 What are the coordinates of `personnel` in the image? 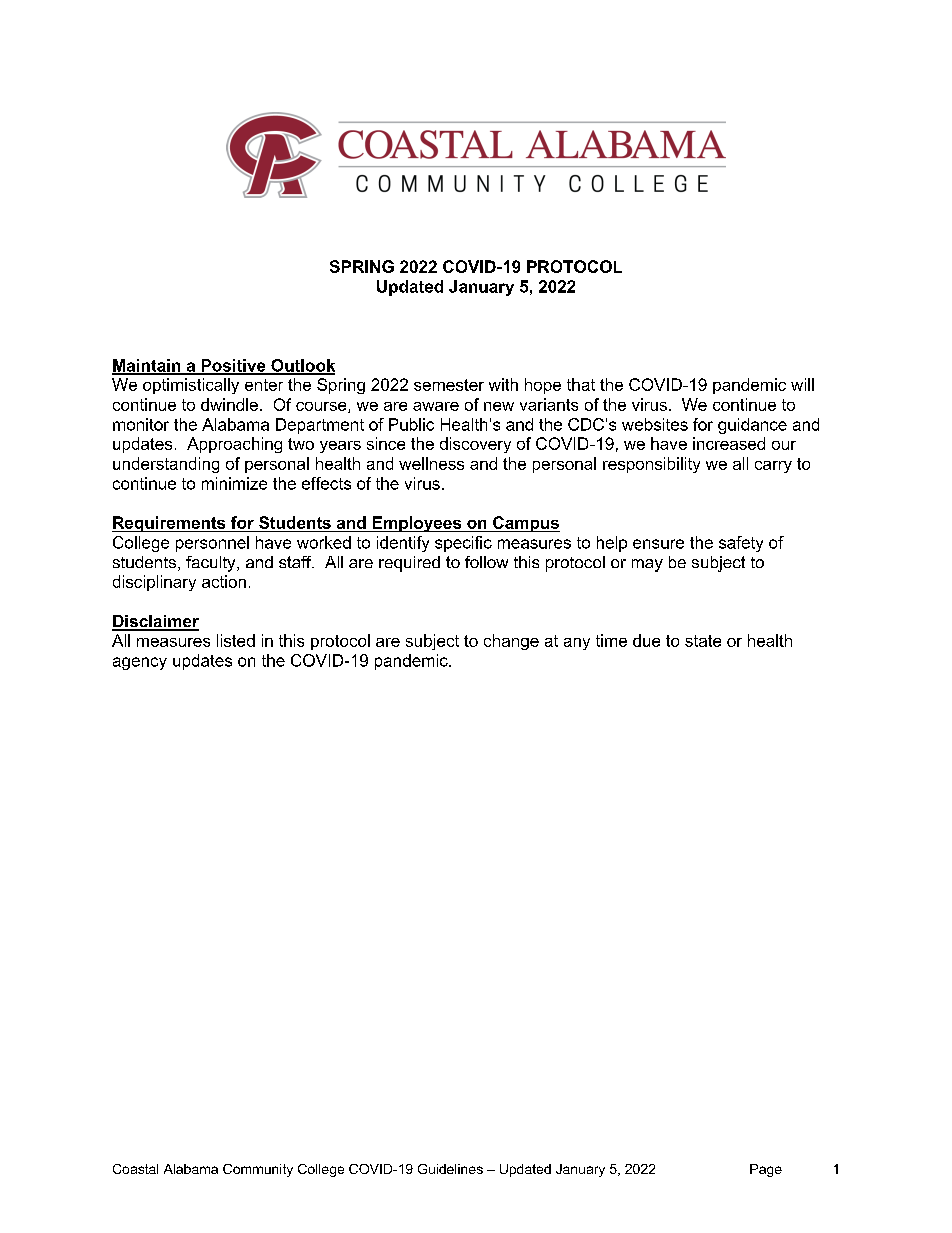 It's located at (212, 544).
